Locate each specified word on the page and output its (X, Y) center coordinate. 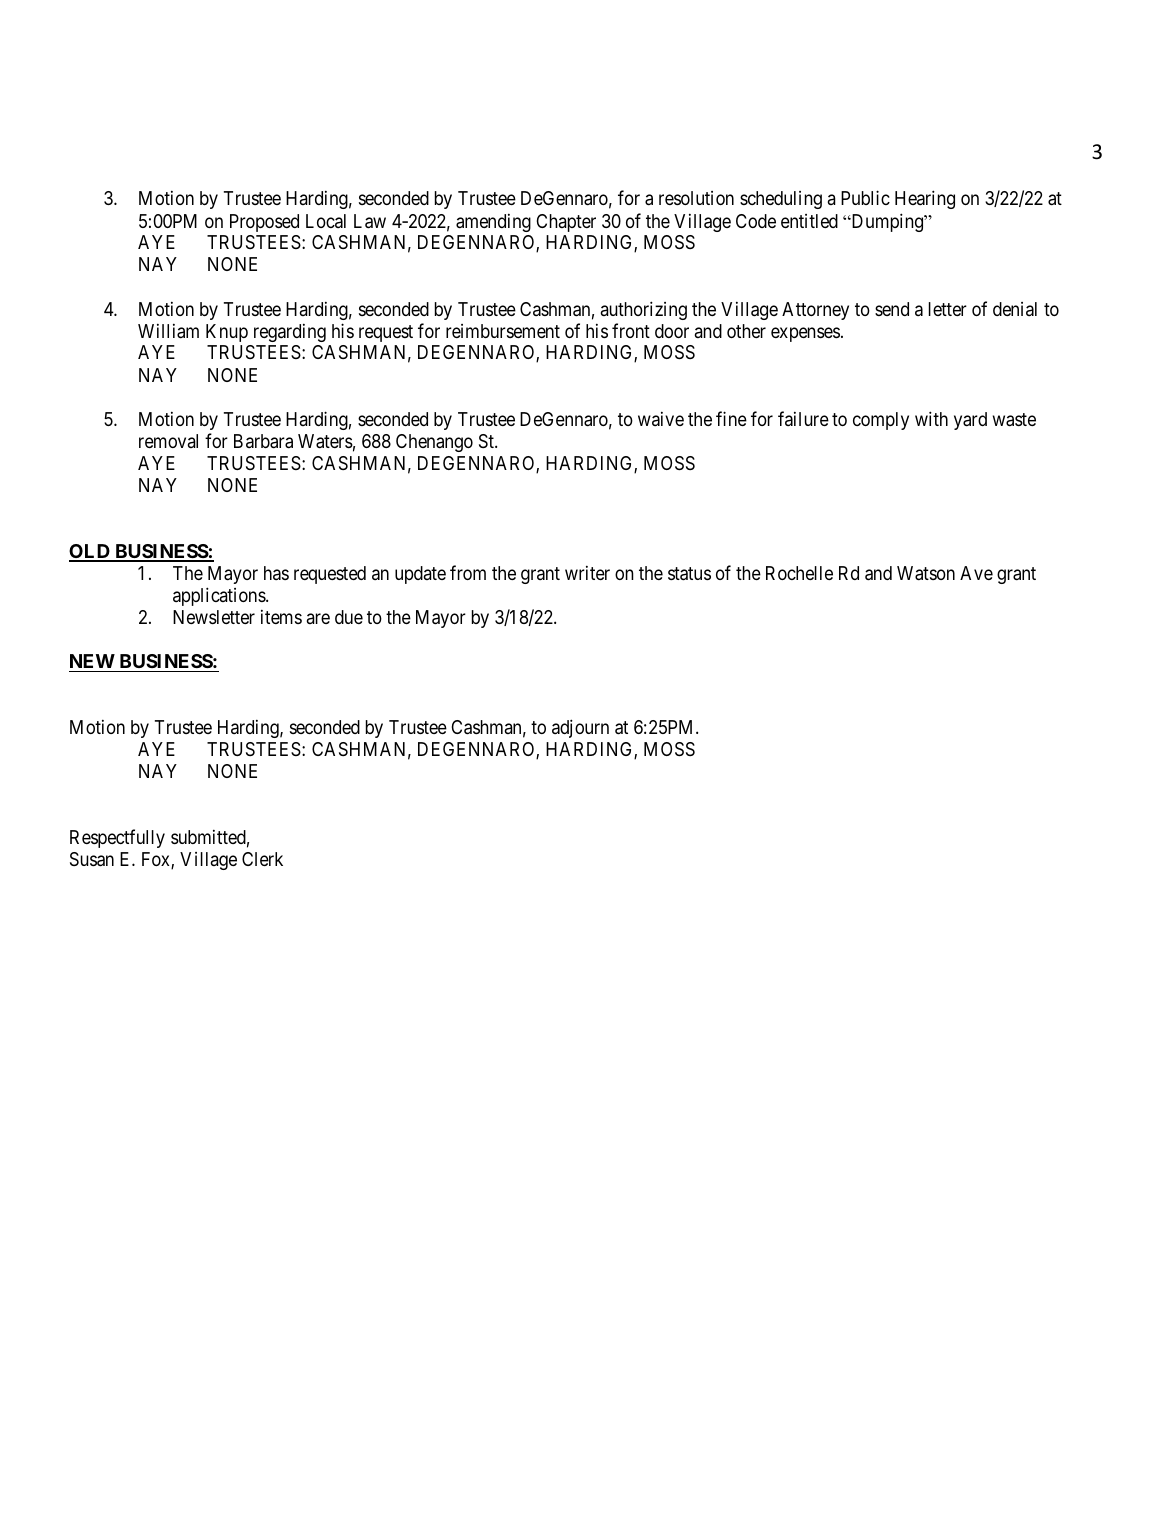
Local (326, 221)
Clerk (262, 859)
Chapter (566, 223)
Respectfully (117, 838)
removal (168, 441)
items (281, 617)
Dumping (887, 222)
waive (661, 419)
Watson (926, 573)
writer (587, 573)
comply (881, 421)
